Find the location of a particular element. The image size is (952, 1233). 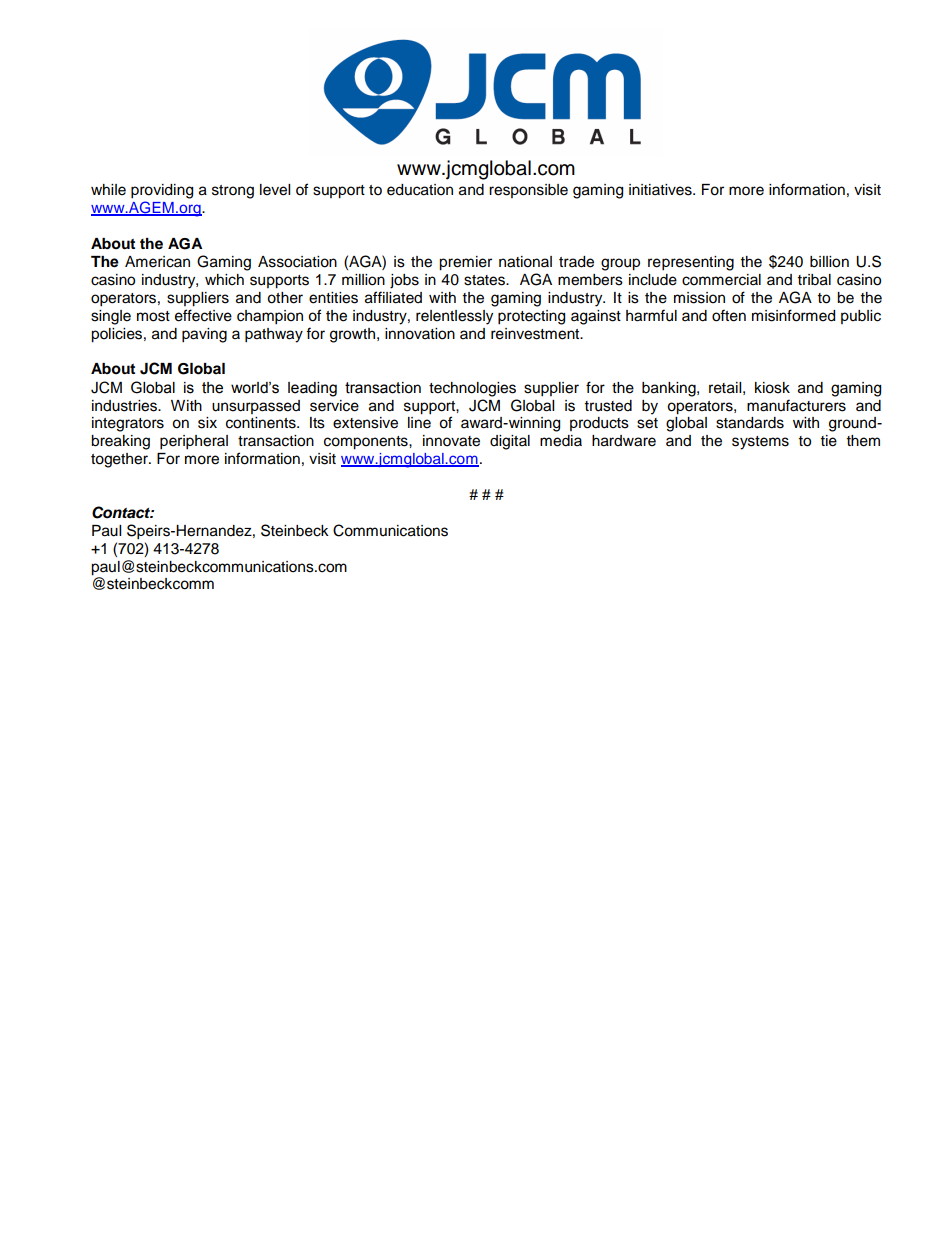

misinformed is located at coordinates (793, 315).
